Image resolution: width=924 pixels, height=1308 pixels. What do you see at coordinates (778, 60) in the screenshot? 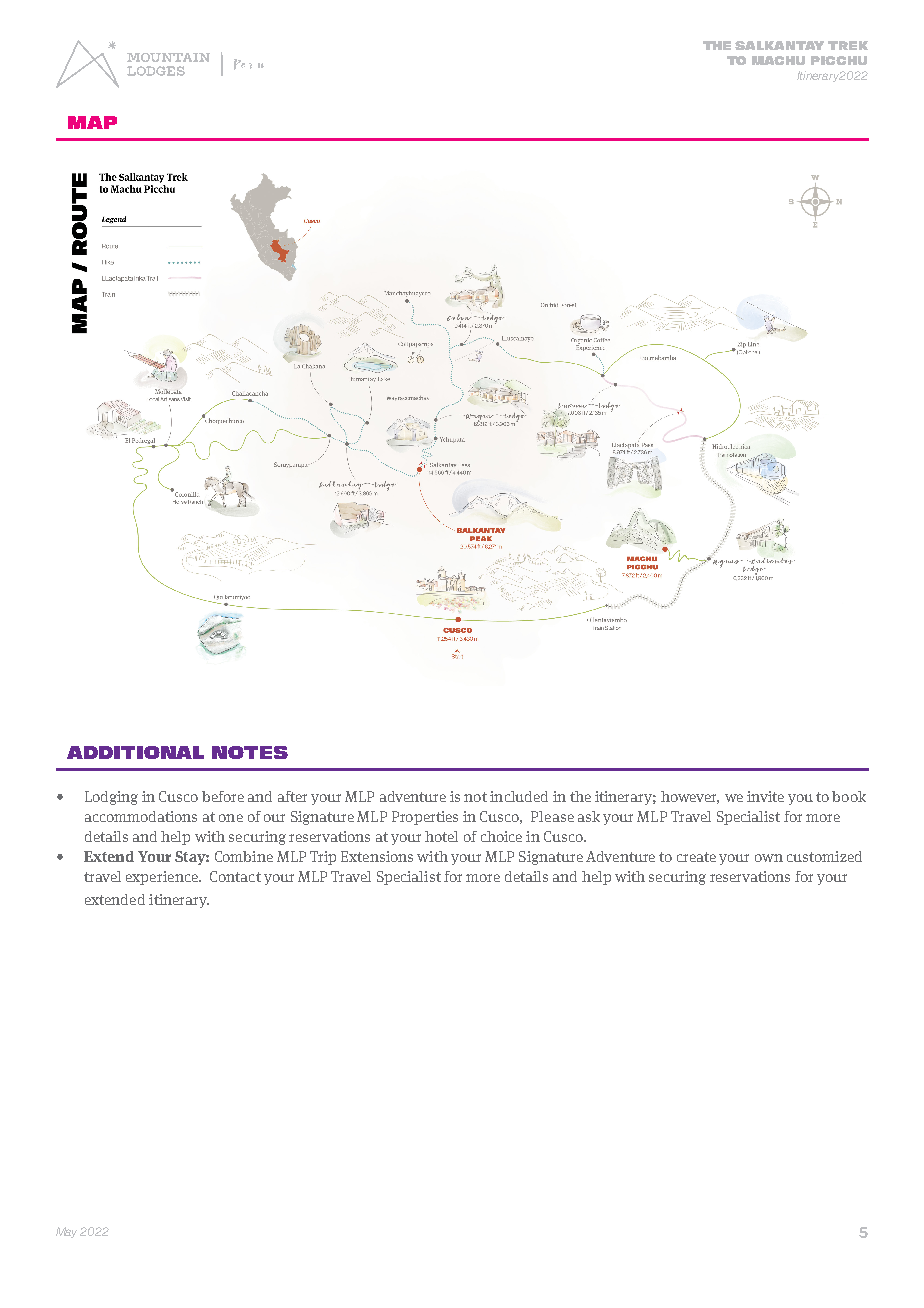
I see `MACHU` at bounding box center [778, 60].
